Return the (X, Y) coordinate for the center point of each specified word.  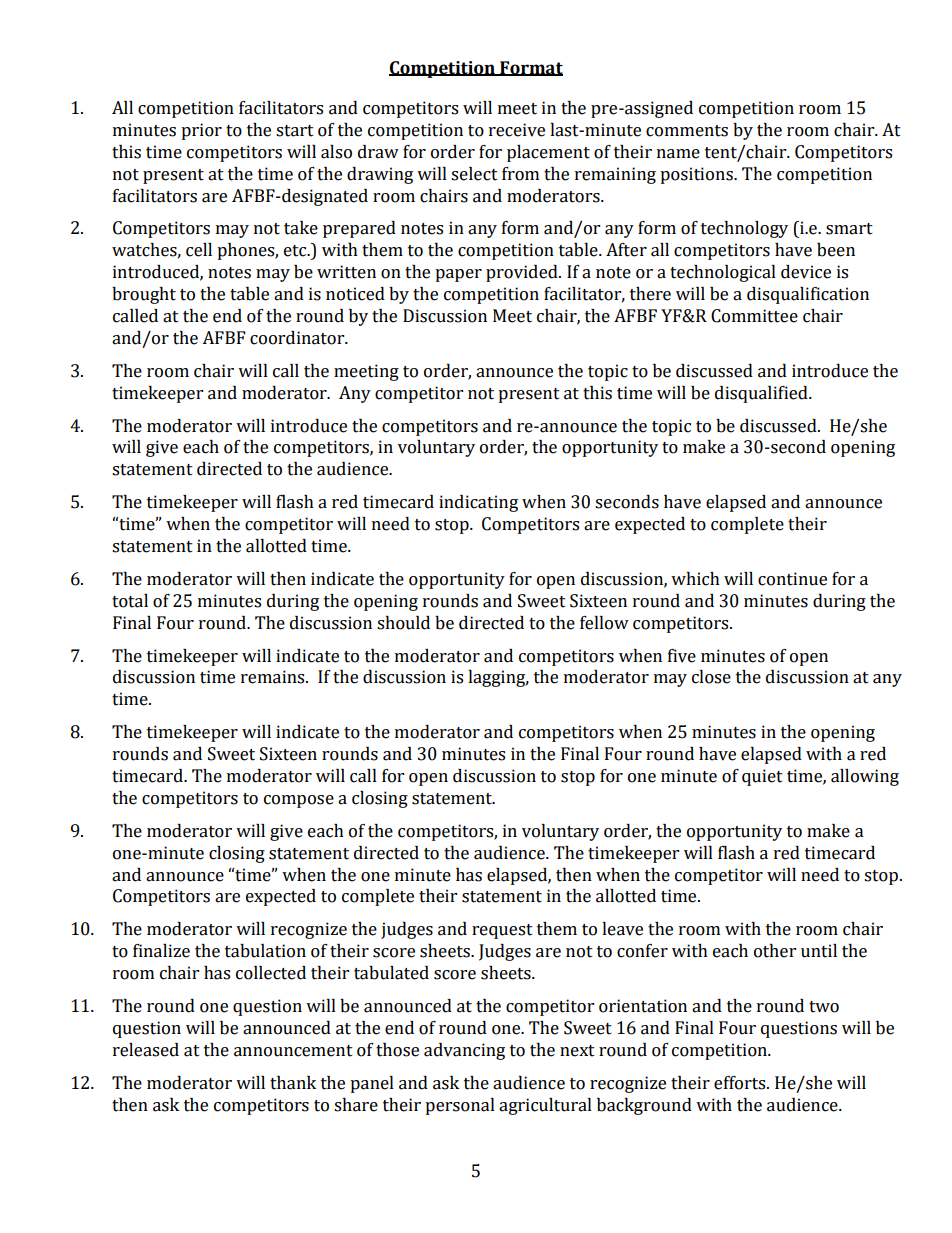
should (403, 623)
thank (293, 1083)
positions (697, 175)
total (130, 601)
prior (201, 131)
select (474, 174)
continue (792, 579)
